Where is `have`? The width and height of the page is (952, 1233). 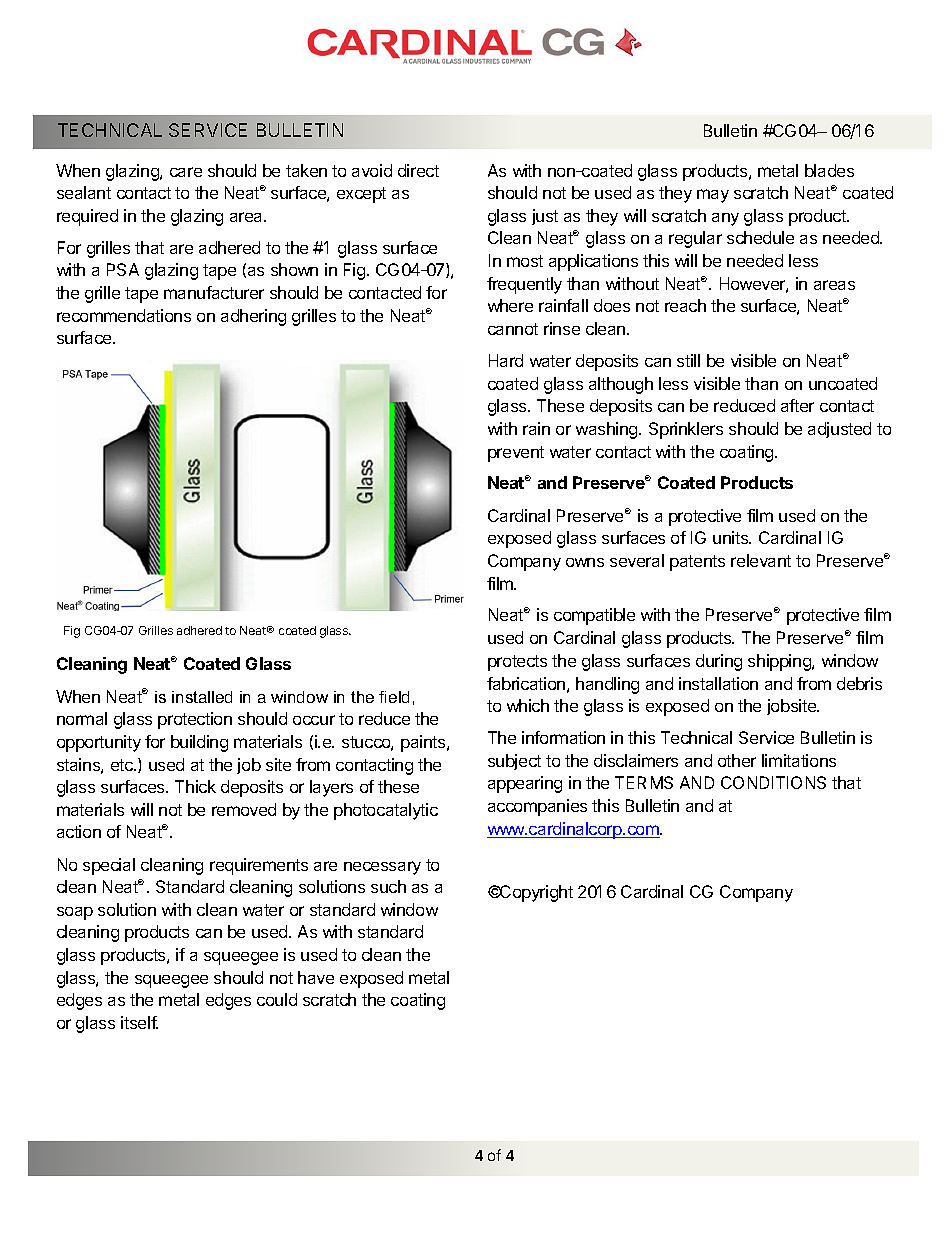
have is located at coordinates (316, 977).
